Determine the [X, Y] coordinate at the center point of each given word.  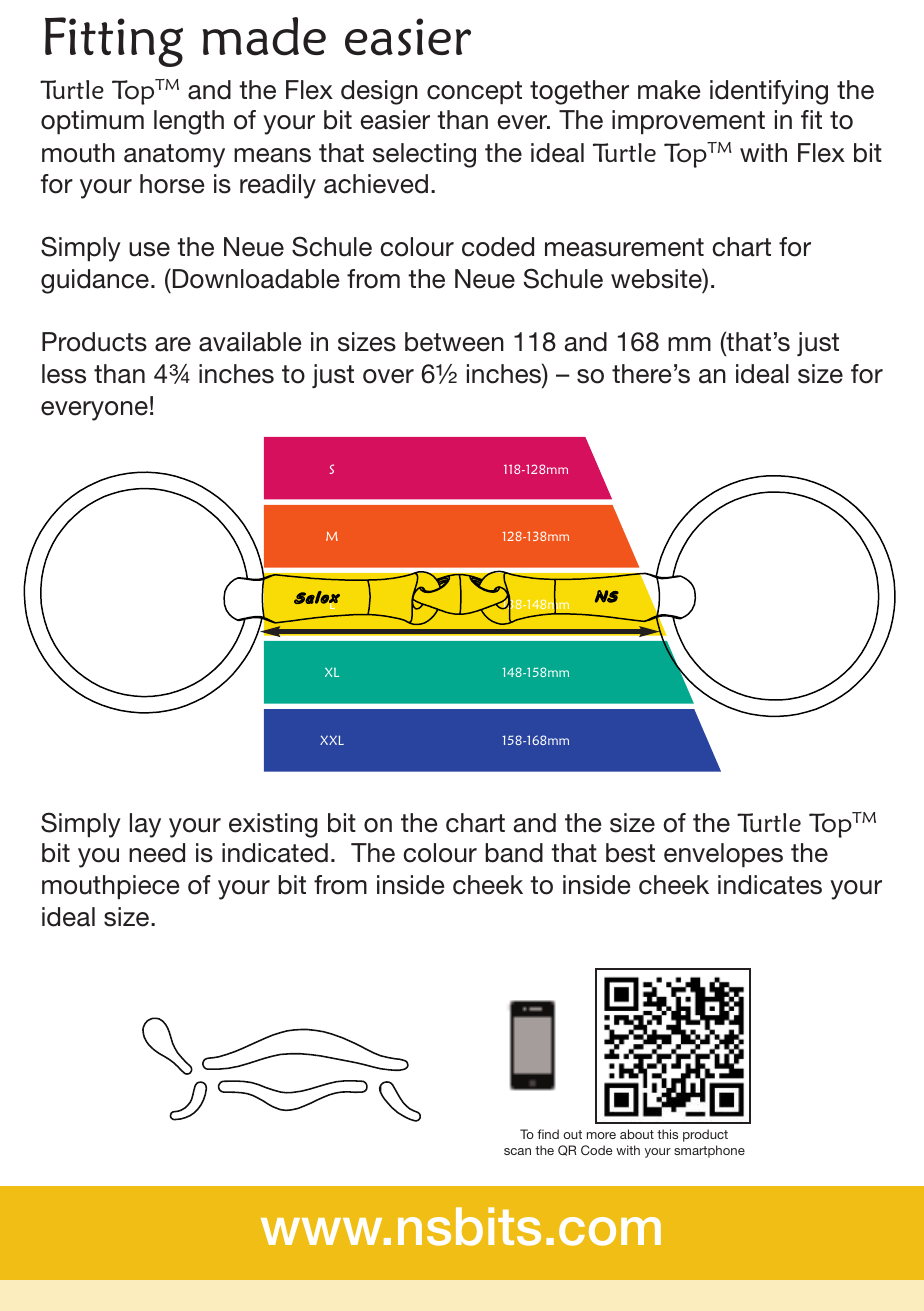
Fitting [114, 42]
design [379, 92]
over [388, 376]
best [630, 853]
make [669, 90]
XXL [332, 740]
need [157, 853]
